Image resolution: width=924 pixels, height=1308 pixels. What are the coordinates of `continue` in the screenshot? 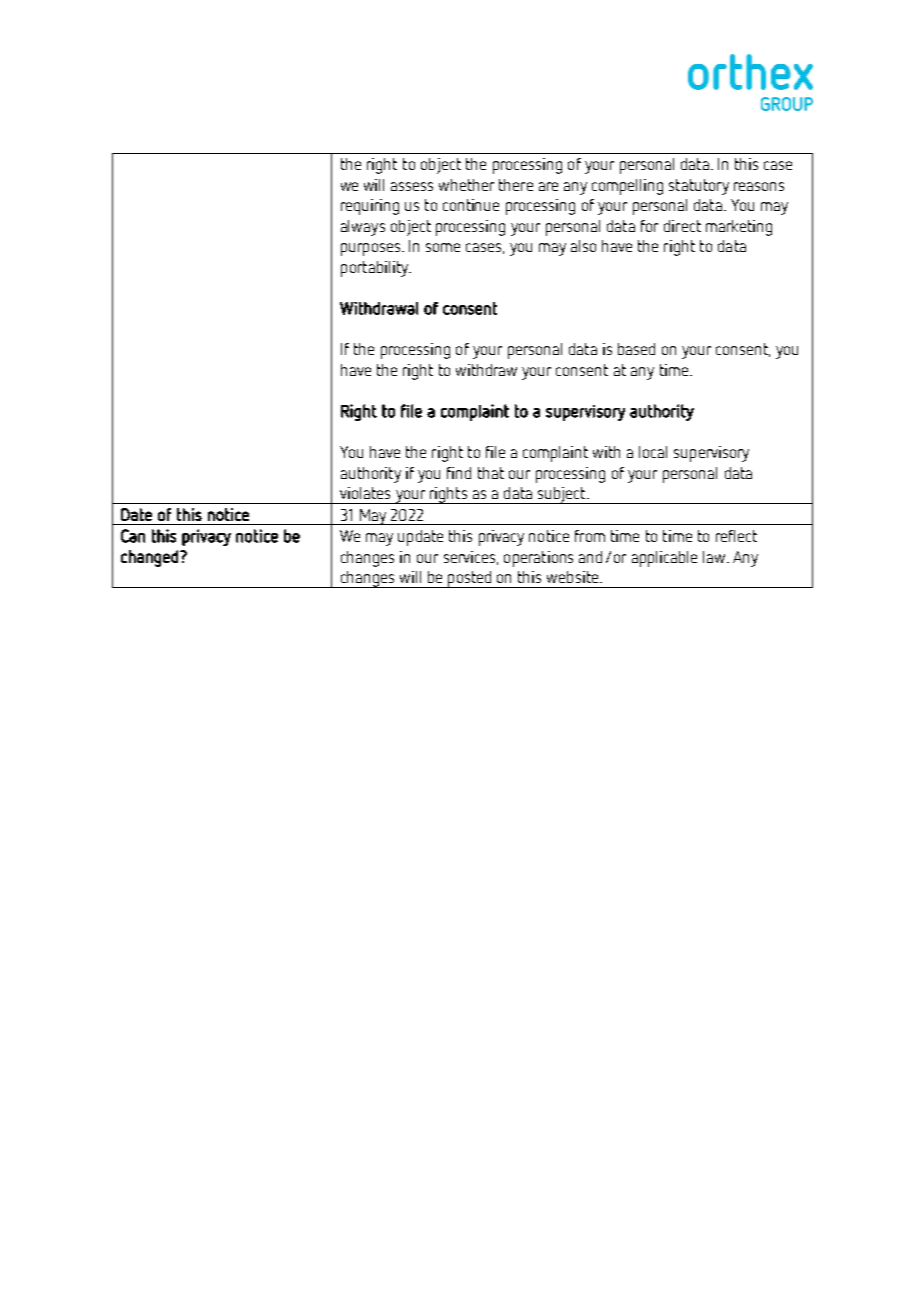 It's located at (471, 205).
